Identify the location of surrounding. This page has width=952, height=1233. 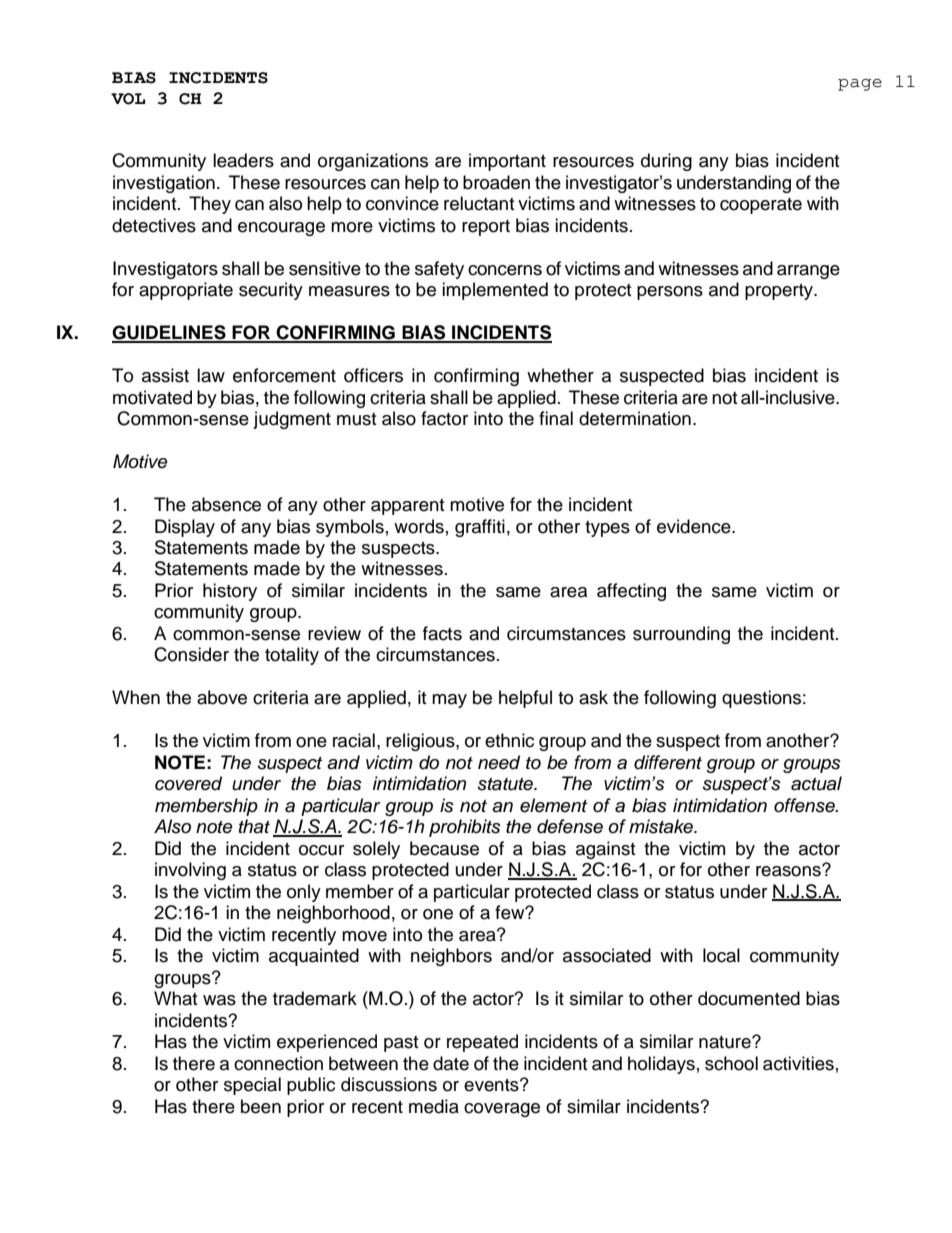
(681, 635).
